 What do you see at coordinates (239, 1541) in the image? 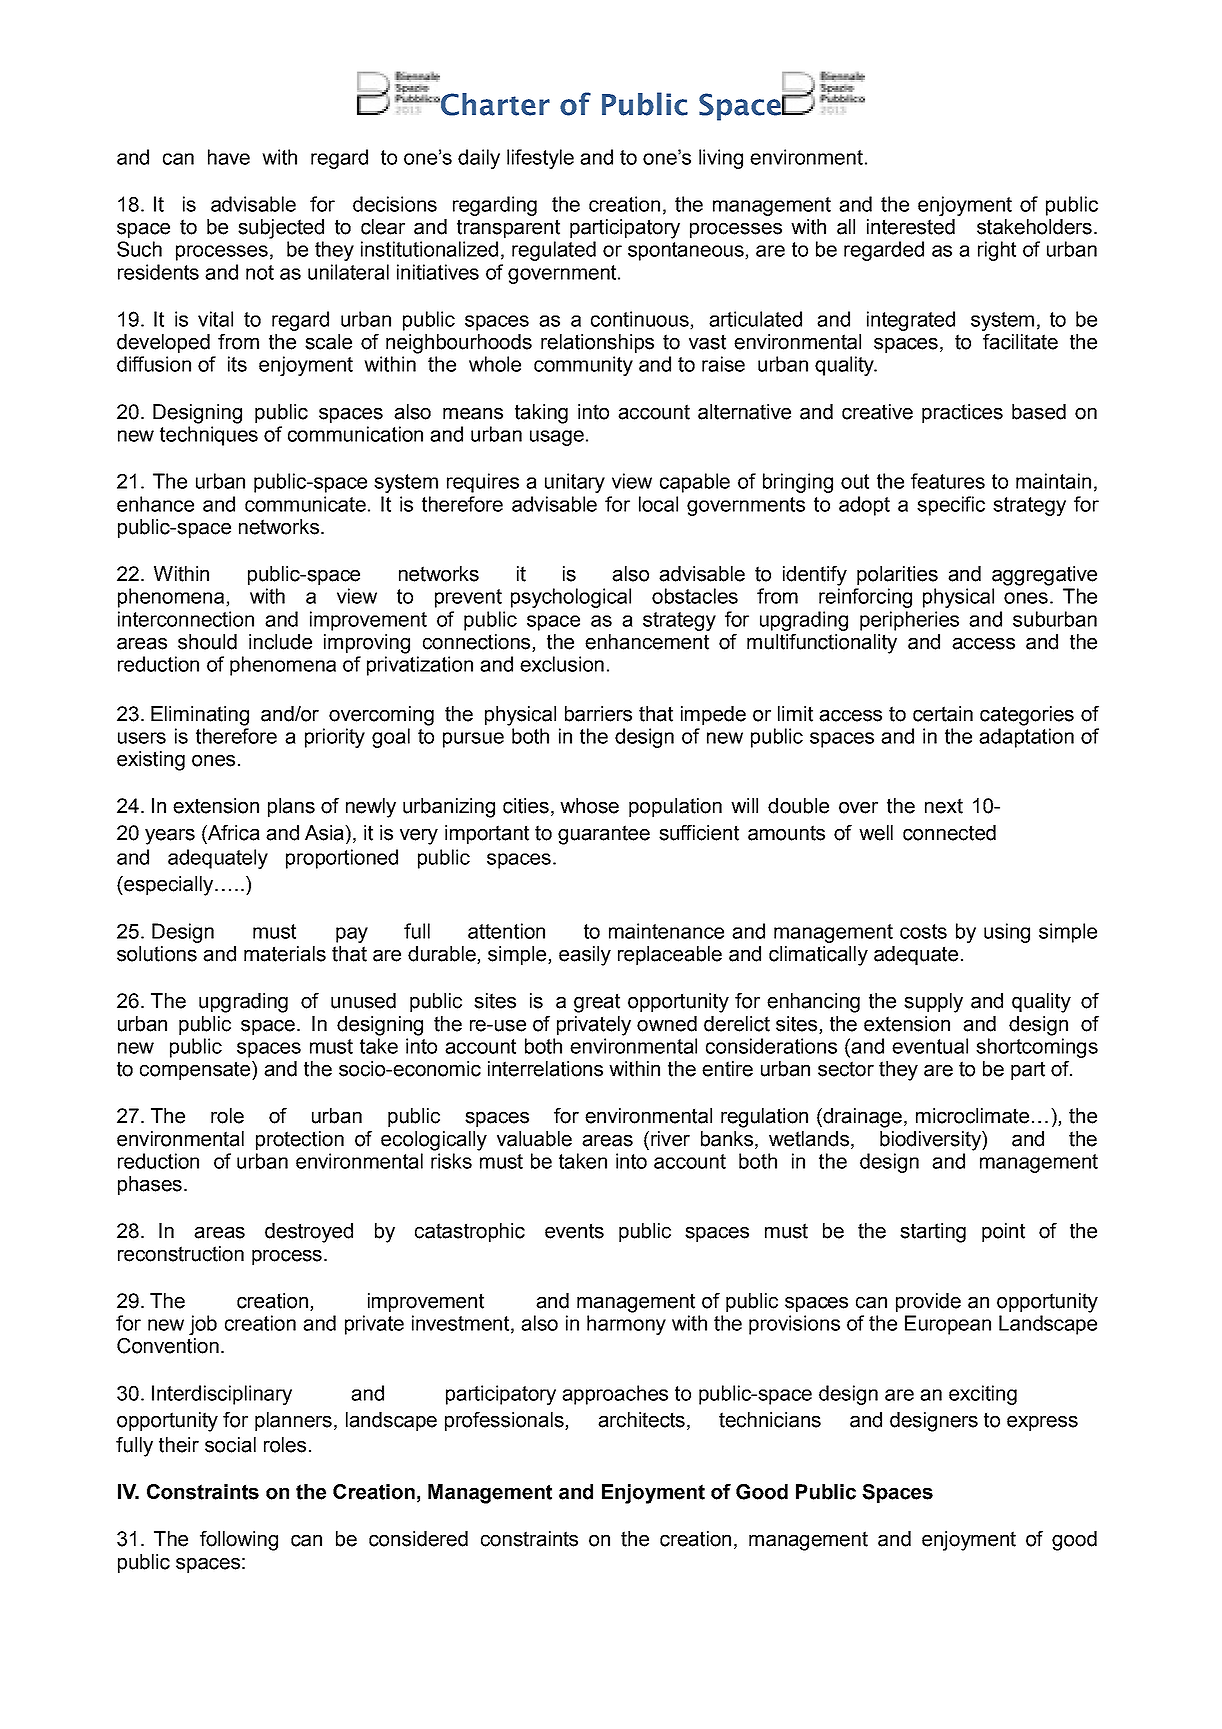
I see `following` at bounding box center [239, 1541].
